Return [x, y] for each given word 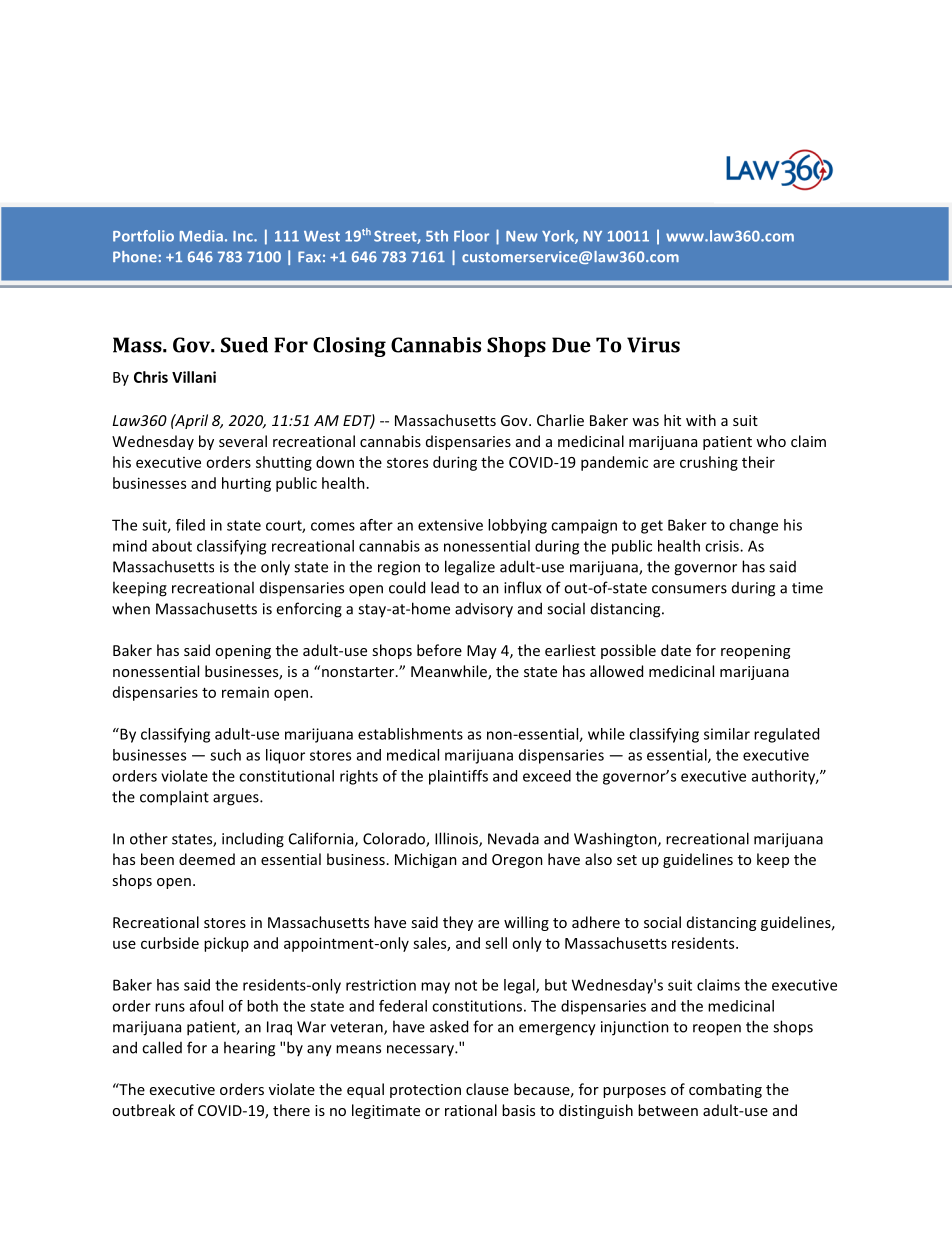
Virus [653, 345]
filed [190, 525]
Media [201, 236]
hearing [249, 1049]
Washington [616, 840]
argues [237, 800]
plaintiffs [458, 777]
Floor [471, 236]
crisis [723, 546]
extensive [450, 525]
